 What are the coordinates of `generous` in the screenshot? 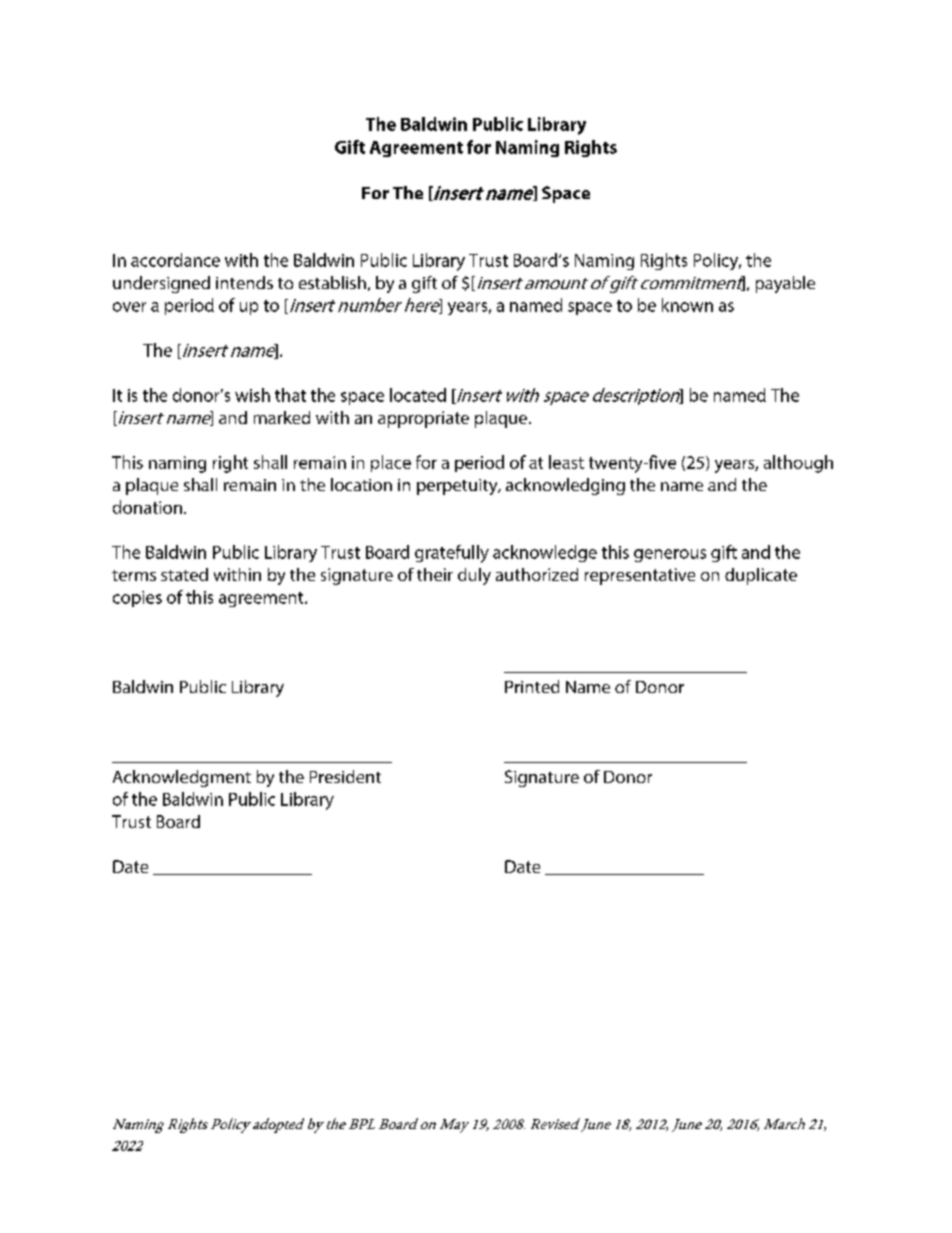 It's located at (670, 555).
